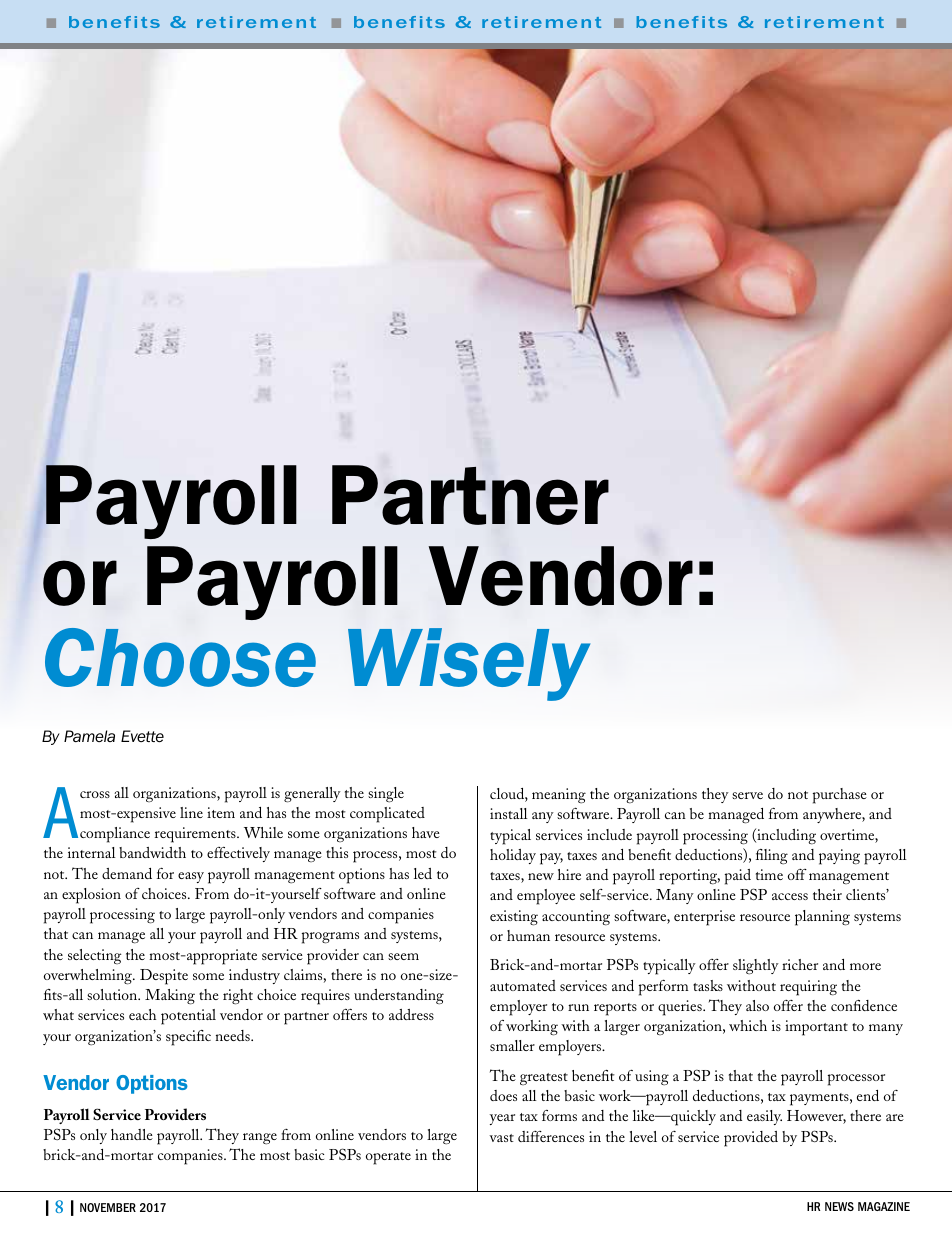 The image size is (952, 1233). Describe the element at coordinates (839, 1206) in the document. I see `NEWS` at that location.
